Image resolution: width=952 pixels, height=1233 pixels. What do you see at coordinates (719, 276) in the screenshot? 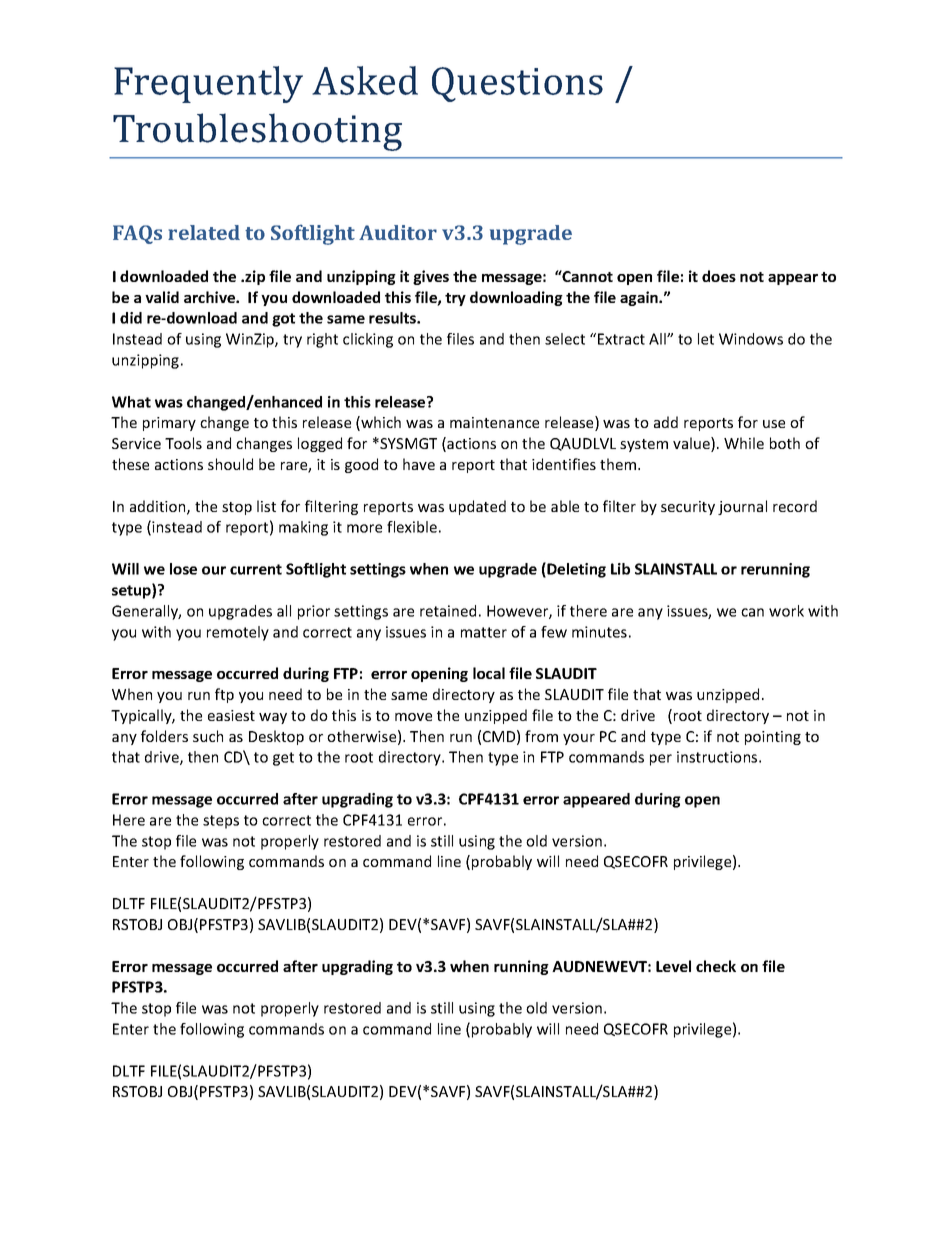
I see `does` at bounding box center [719, 276].
